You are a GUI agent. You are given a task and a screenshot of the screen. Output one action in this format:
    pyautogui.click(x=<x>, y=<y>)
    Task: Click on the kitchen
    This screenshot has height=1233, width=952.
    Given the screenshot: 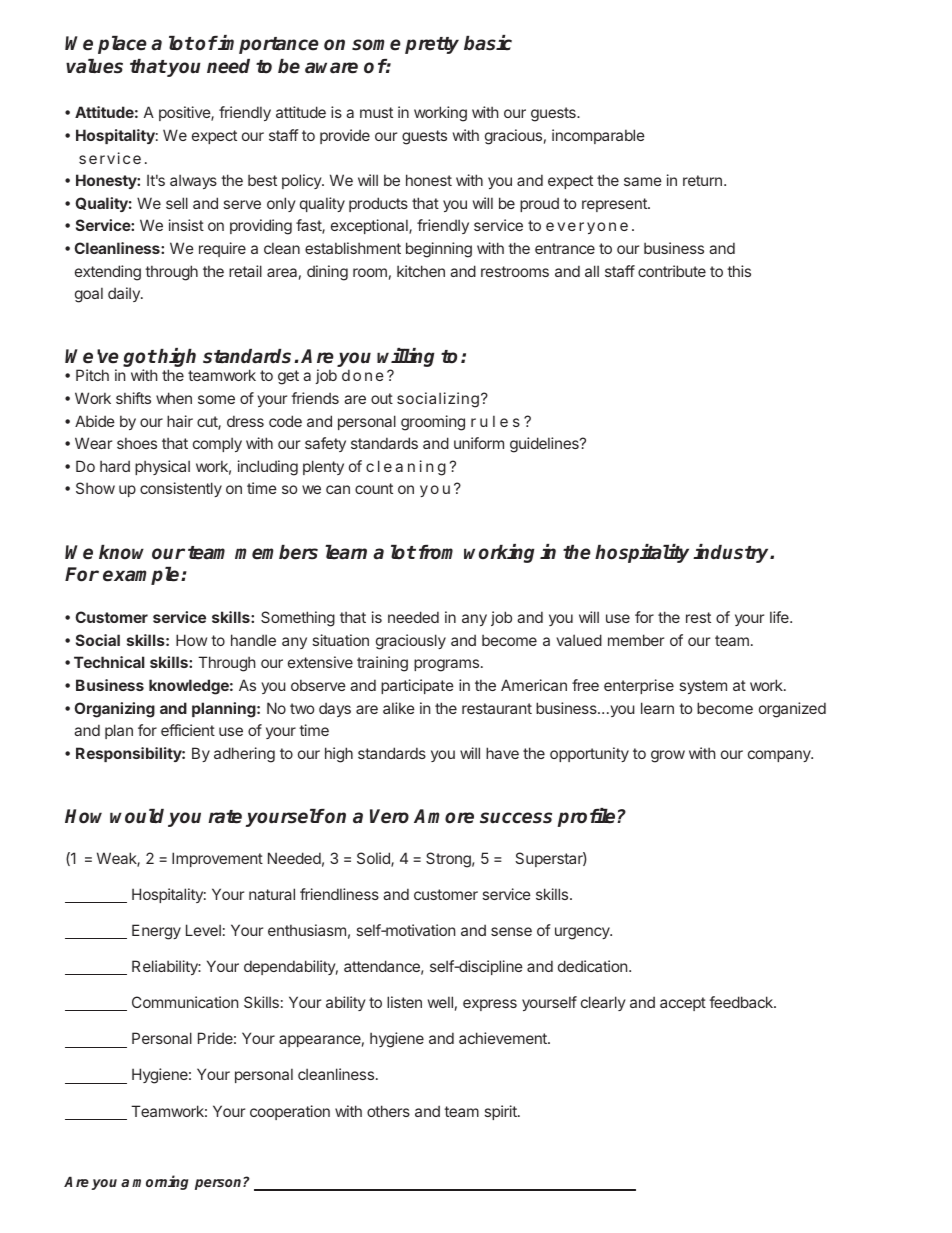 What is the action you would take?
    pyautogui.click(x=421, y=271)
